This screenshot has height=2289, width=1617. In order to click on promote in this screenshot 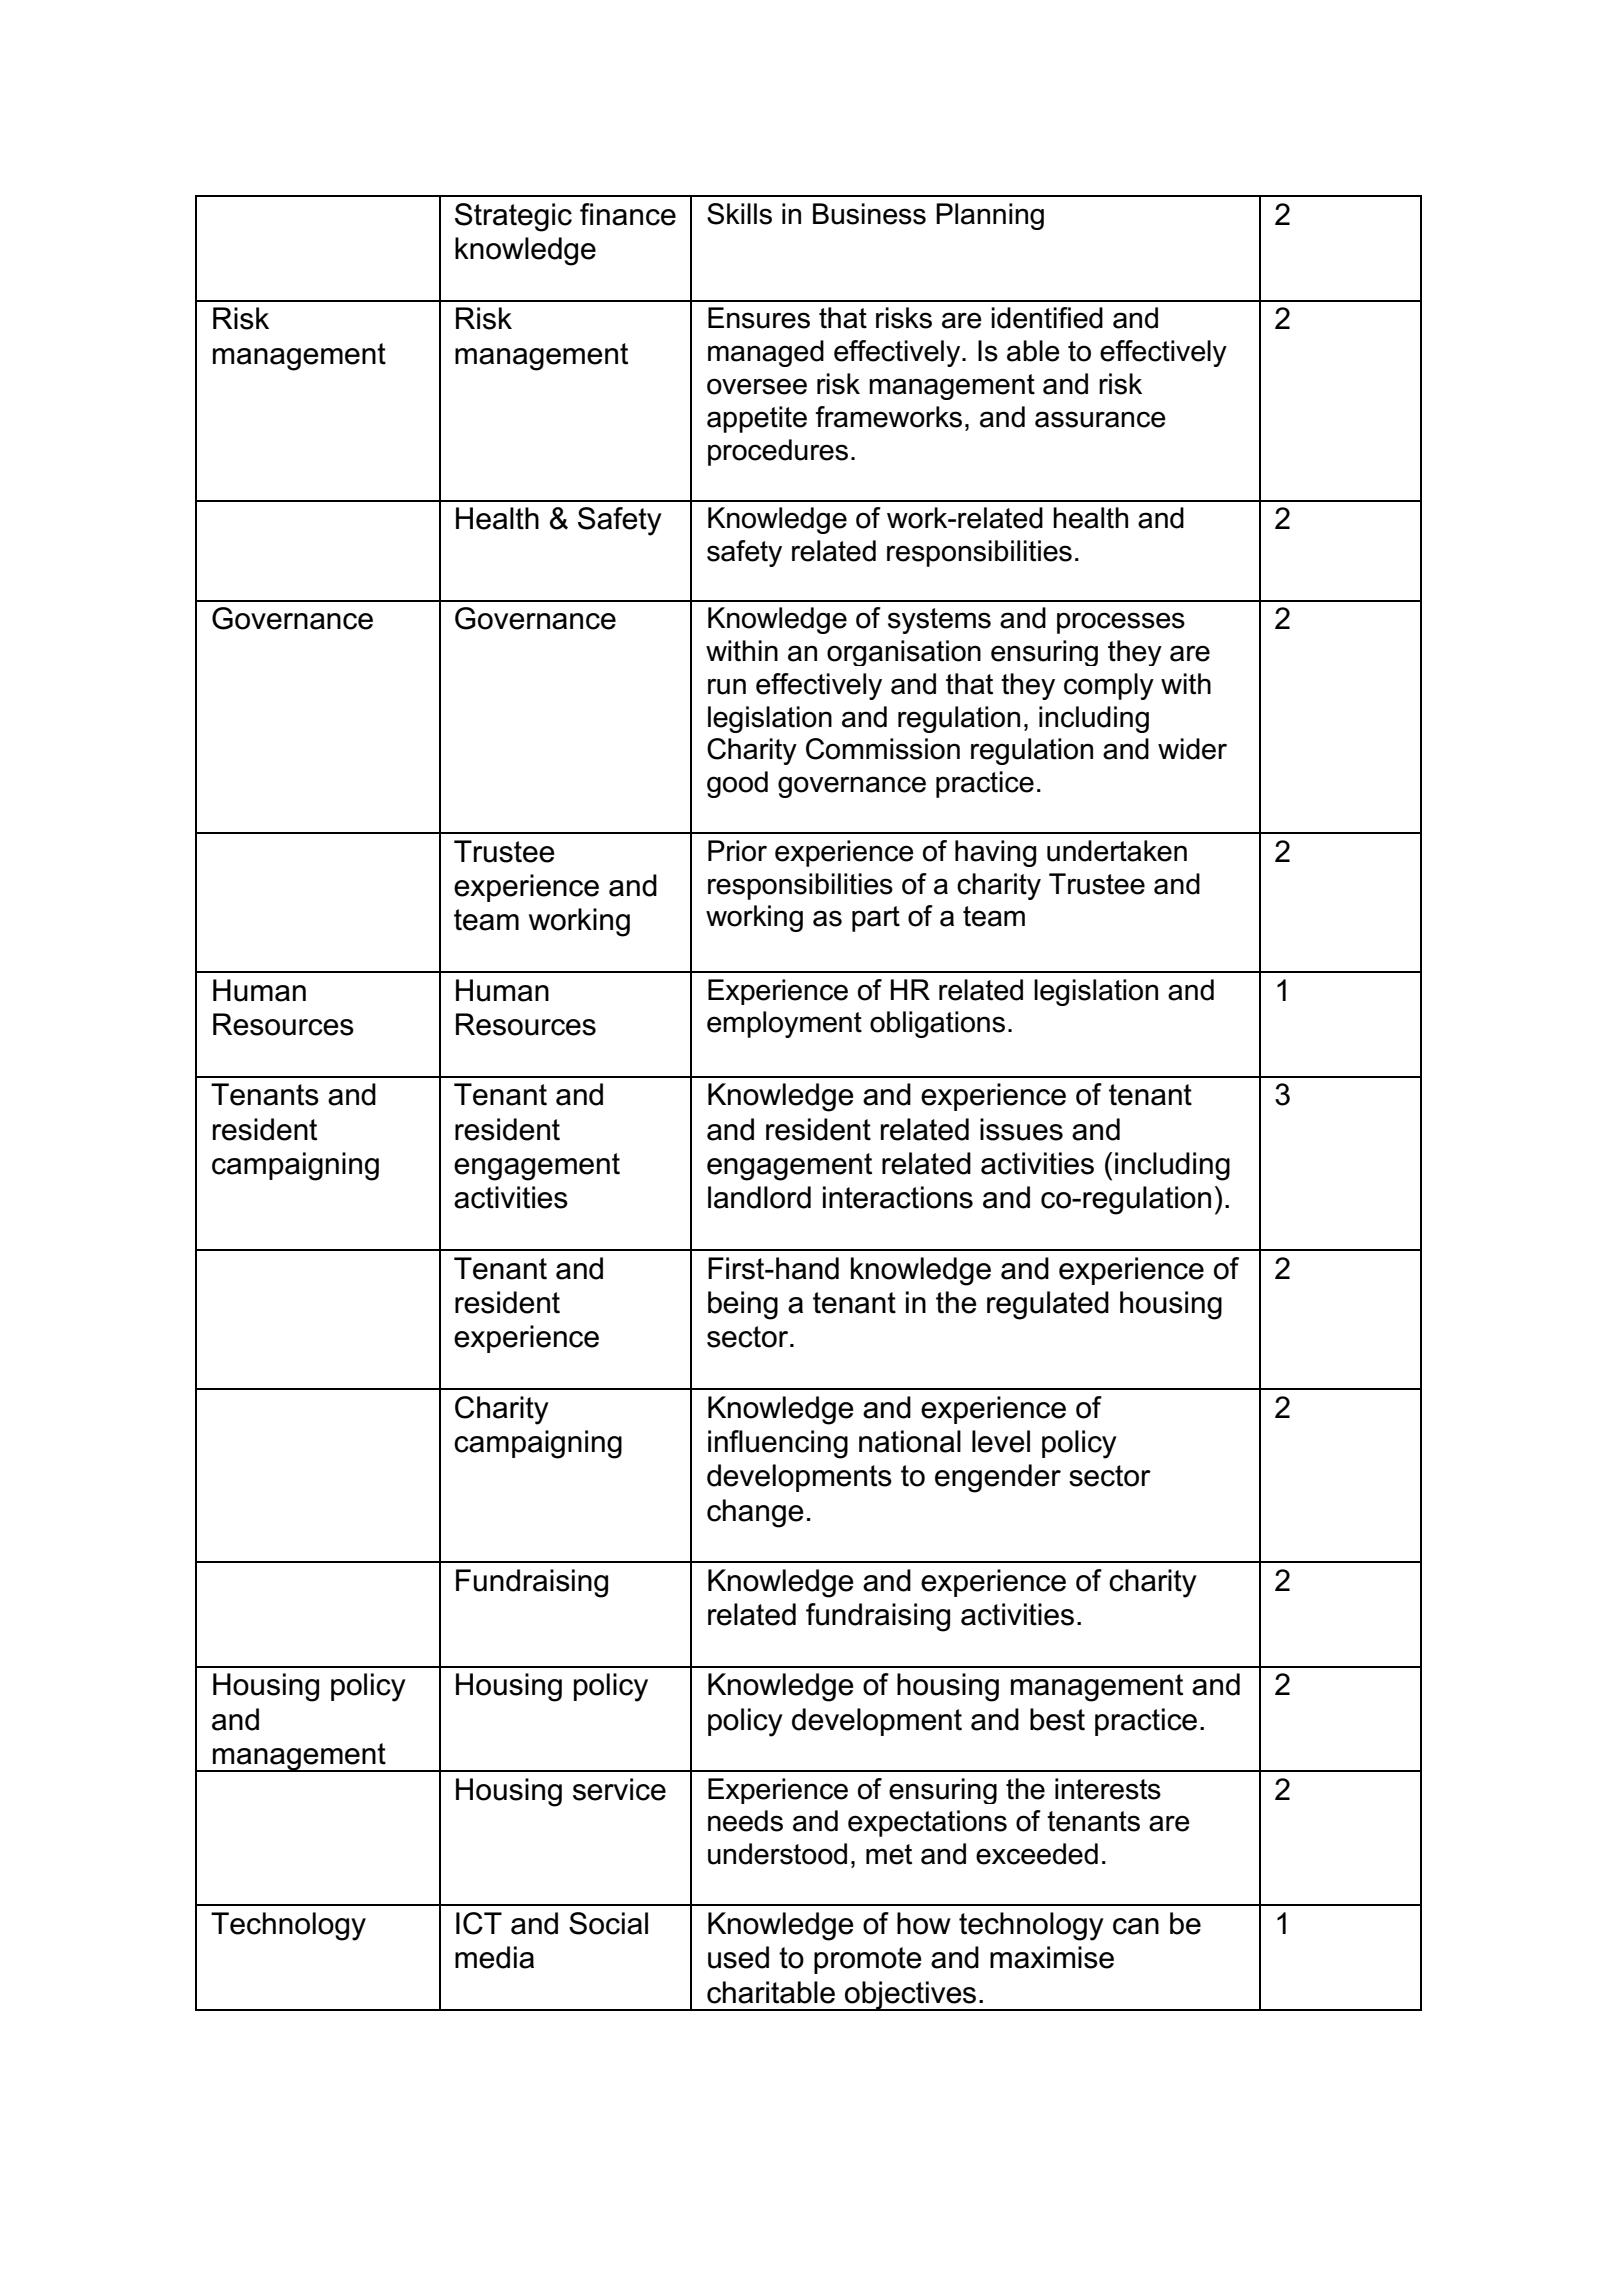, I will do `click(868, 1960)`.
